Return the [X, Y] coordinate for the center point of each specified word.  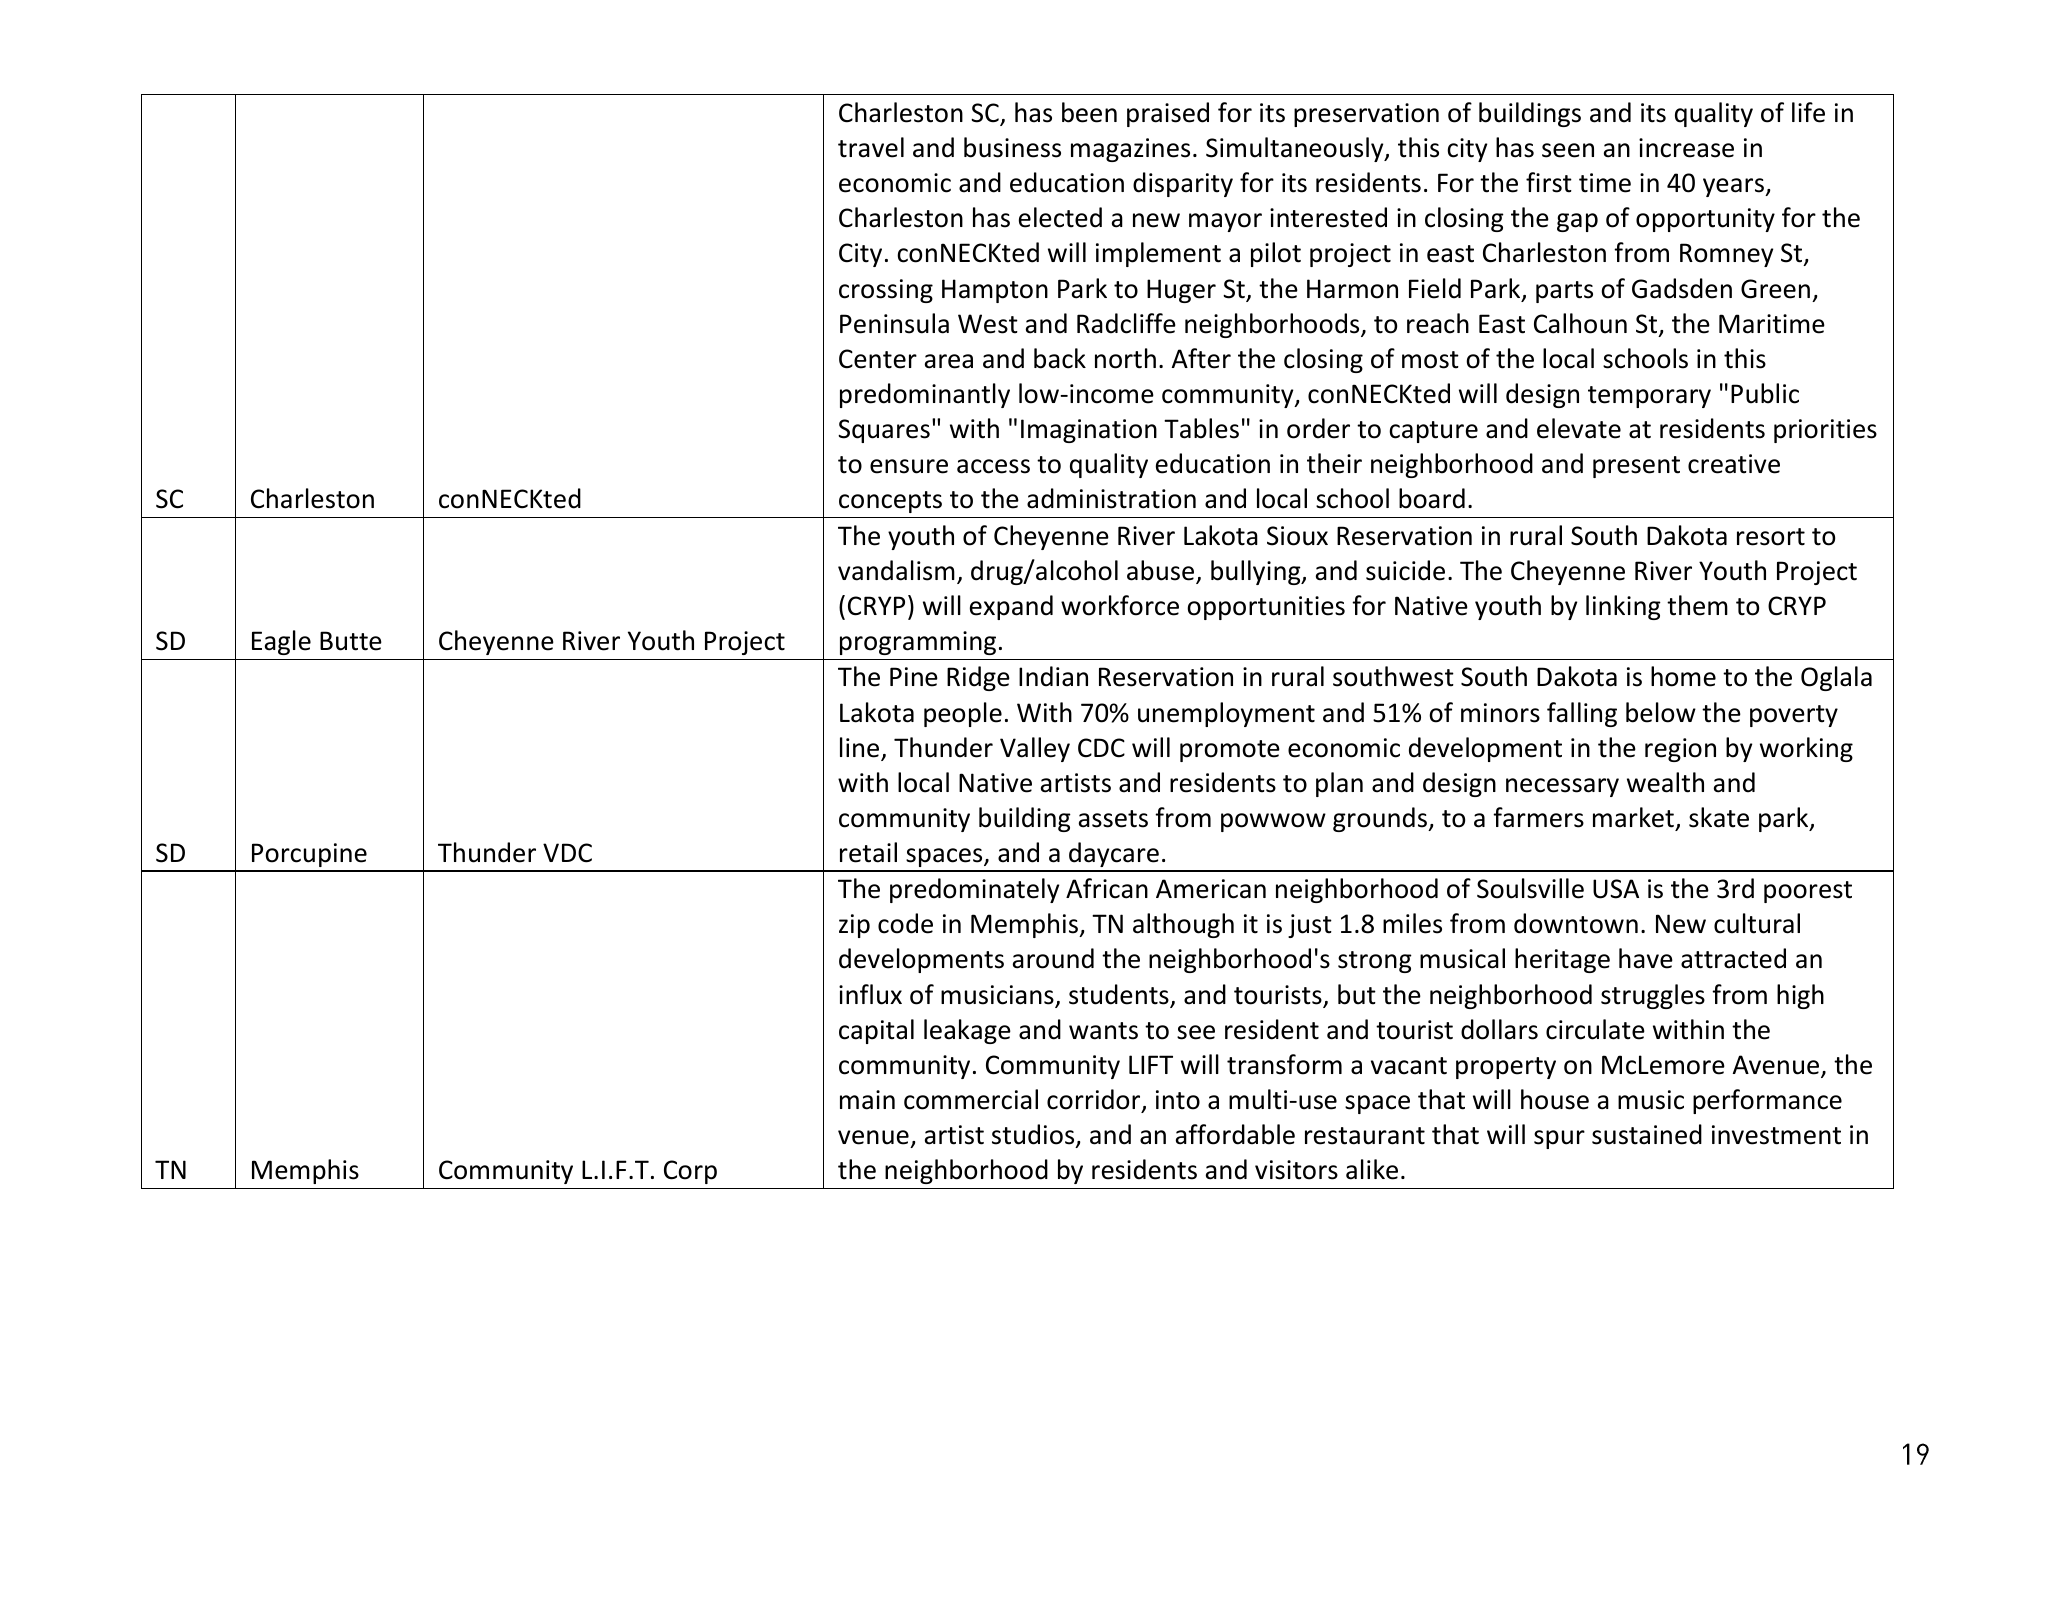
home [1683, 676]
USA [1616, 889]
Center [878, 359]
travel [871, 147]
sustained [1647, 1134]
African [1107, 888]
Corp [690, 1172]
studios [1034, 1135]
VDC [567, 853]
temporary [1649, 397]
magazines [1130, 150]
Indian [1053, 676]
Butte [351, 641]
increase [1686, 148]
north [1125, 358]
